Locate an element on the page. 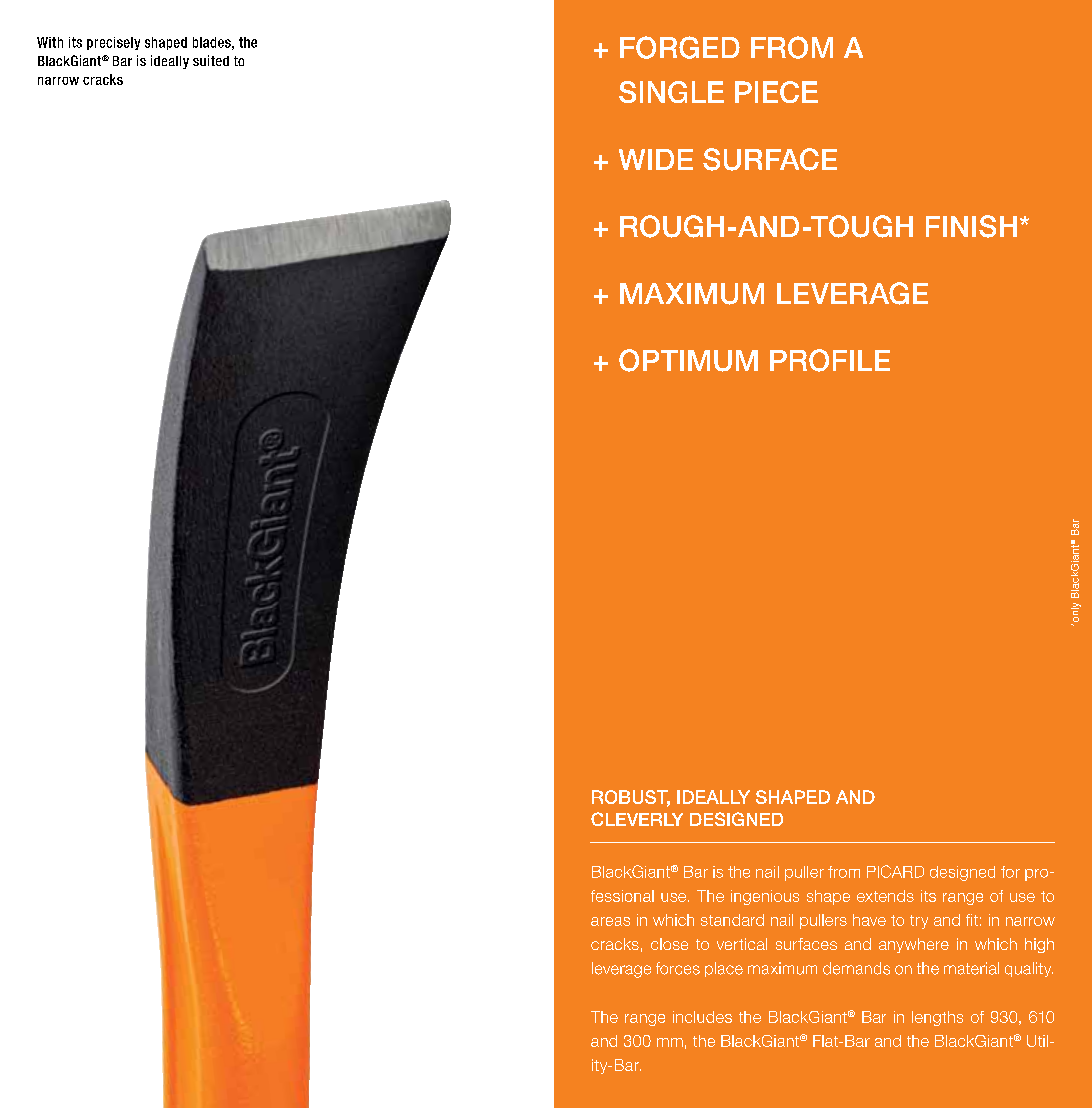 This image has height=1108, width=1092. suited is located at coordinates (211, 60).
